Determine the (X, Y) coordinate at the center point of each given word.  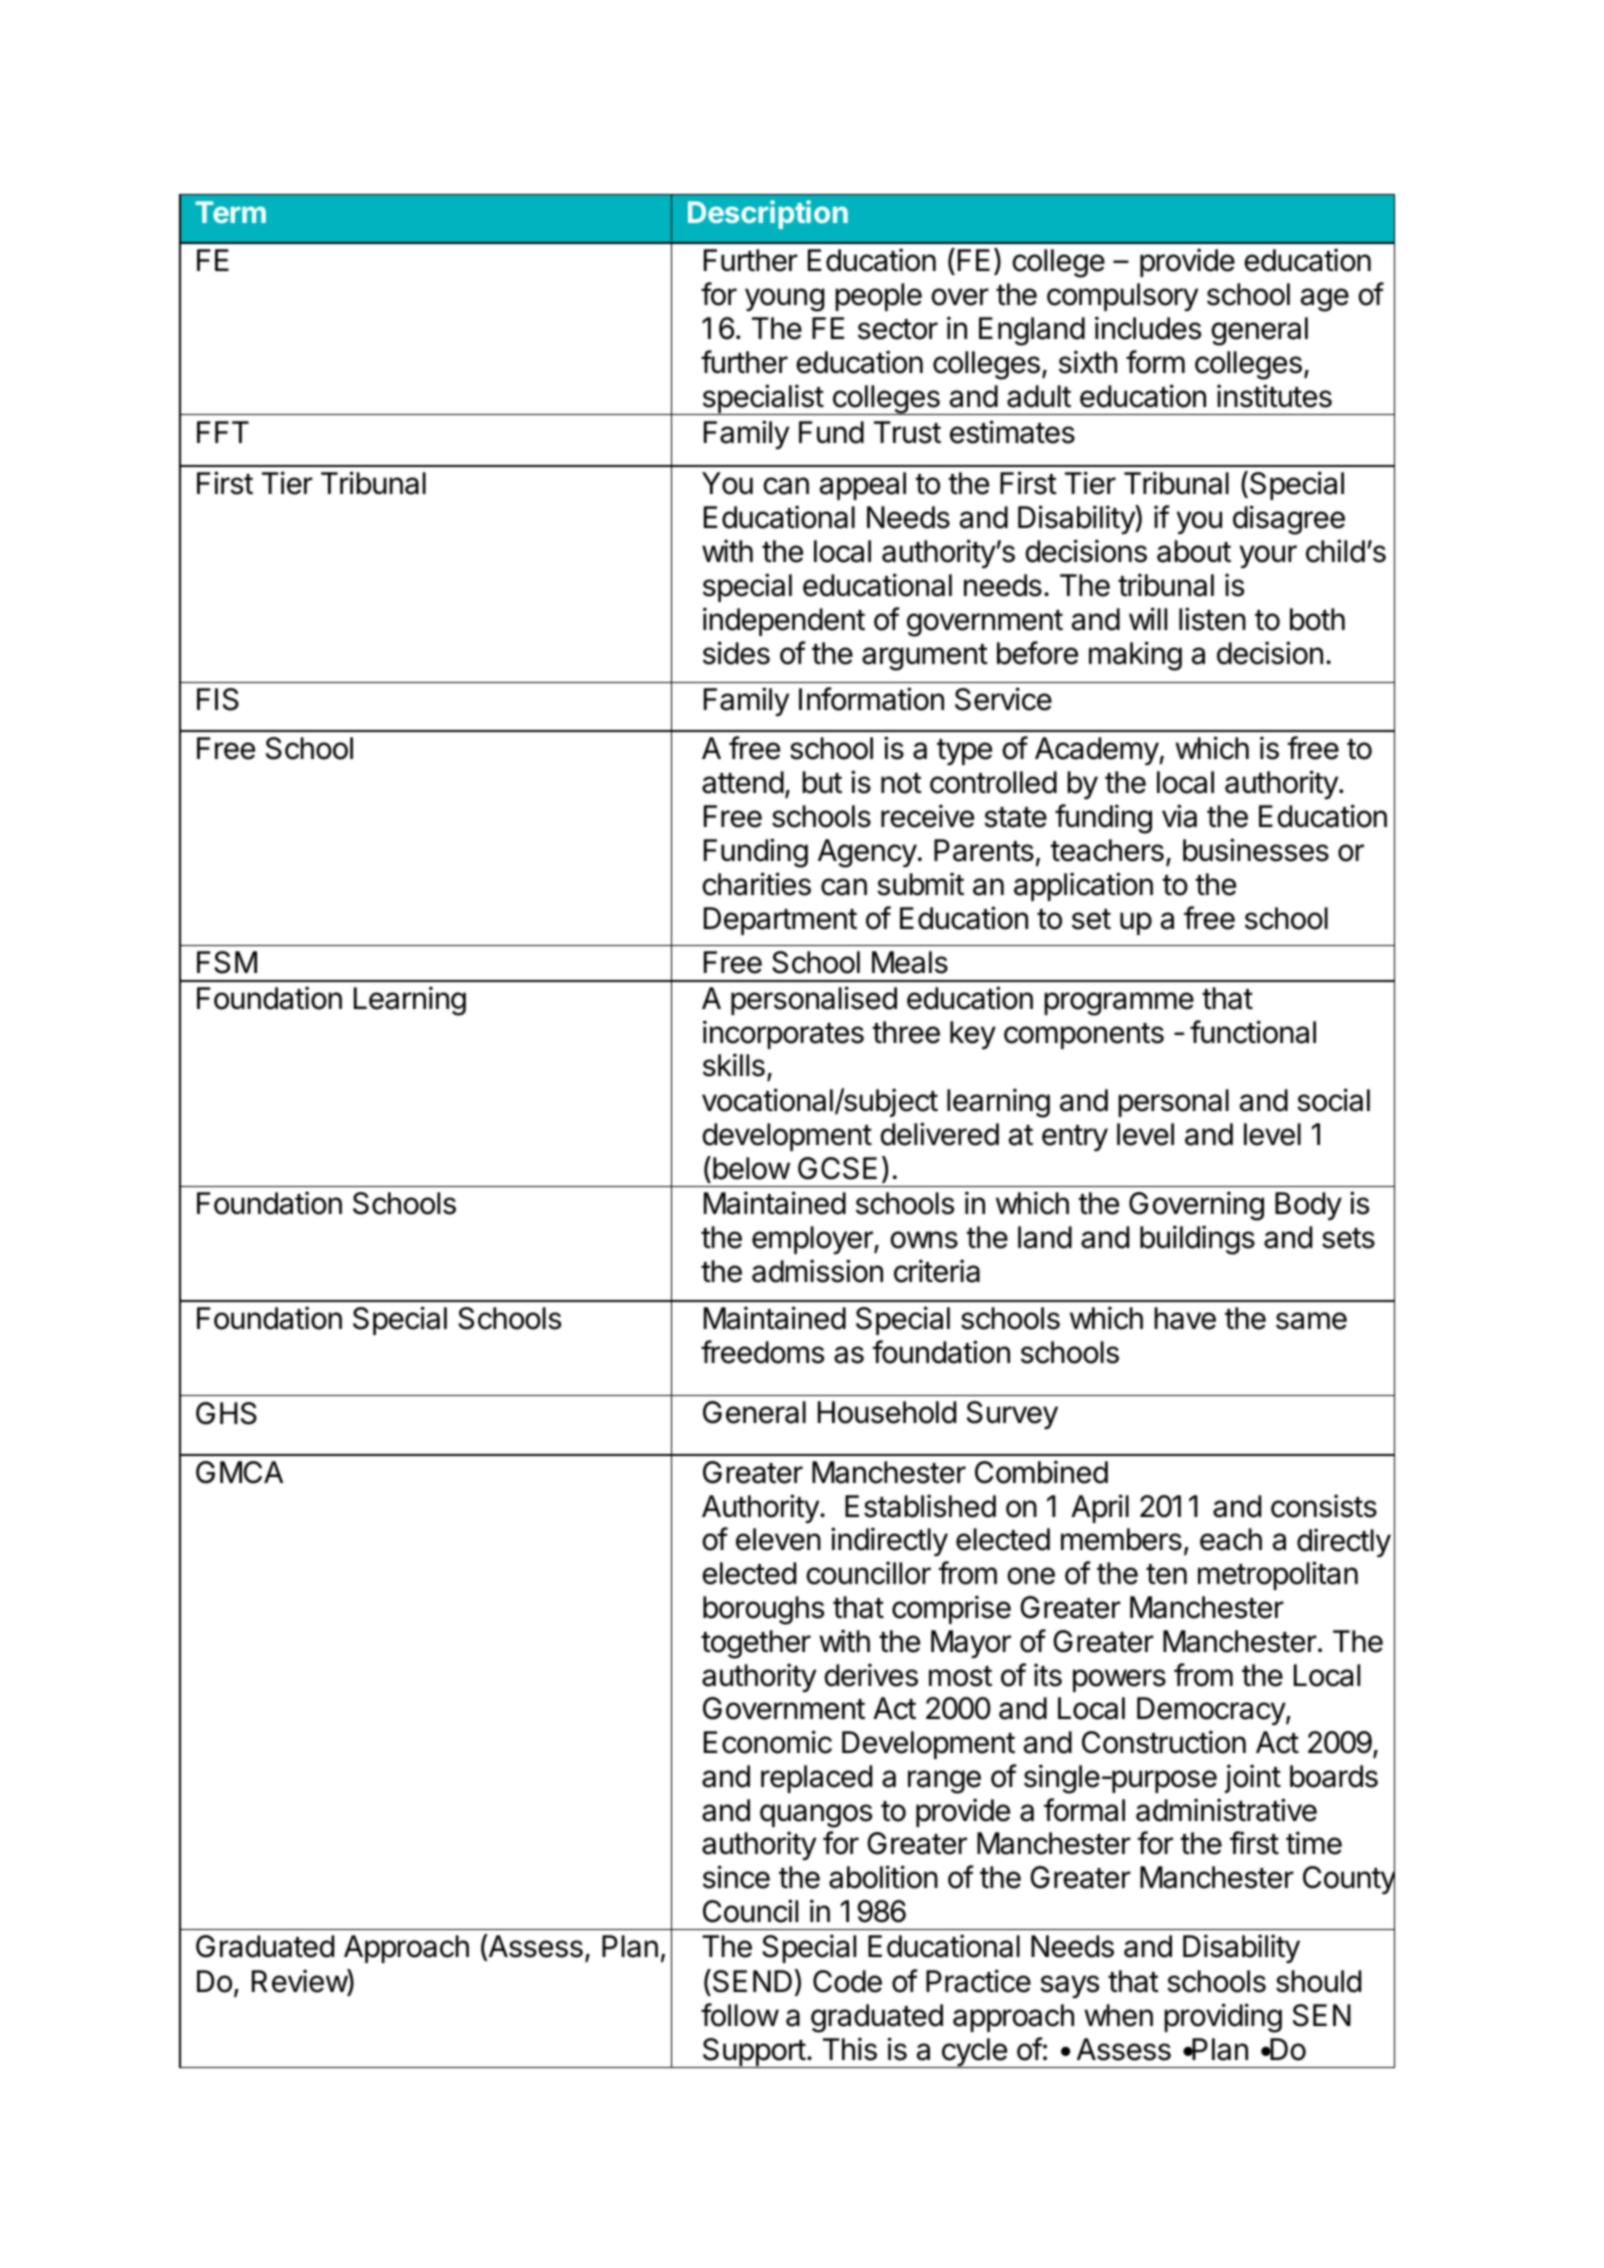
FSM (227, 962)
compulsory (1122, 297)
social (1333, 1100)
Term (230, 212)
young (784, 300)
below (751, 1168)
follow (740, 2015)
